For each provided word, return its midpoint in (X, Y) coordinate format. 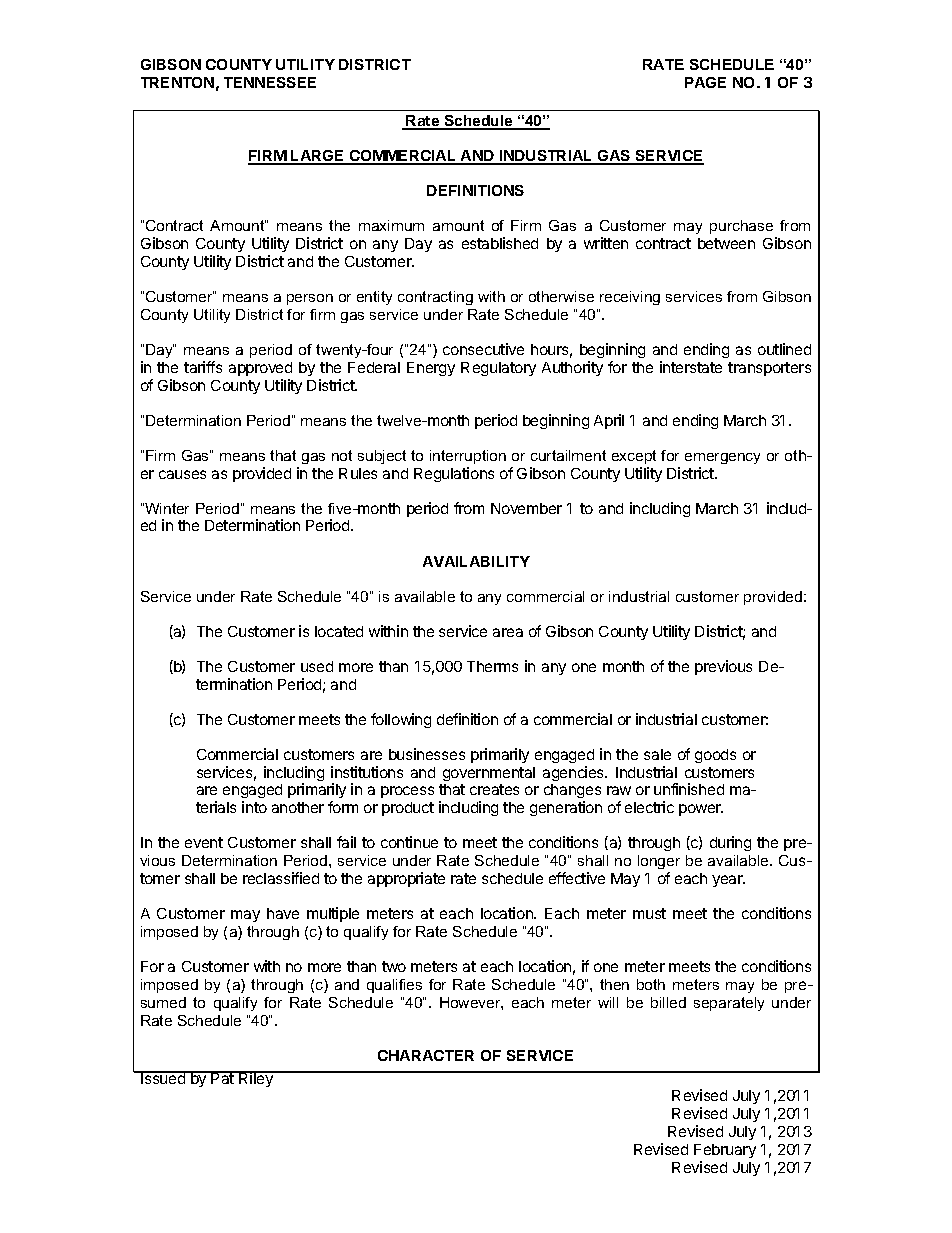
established (500, 243)
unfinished (689, 789)
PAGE (705, 82)
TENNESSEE (270, 82)
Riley (256, 1079)
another (298, 807)
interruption (468, 457)
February (725, 1151)
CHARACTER (426, 1055)
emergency (722, 458)
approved (260, 369)
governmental (489, 774)
